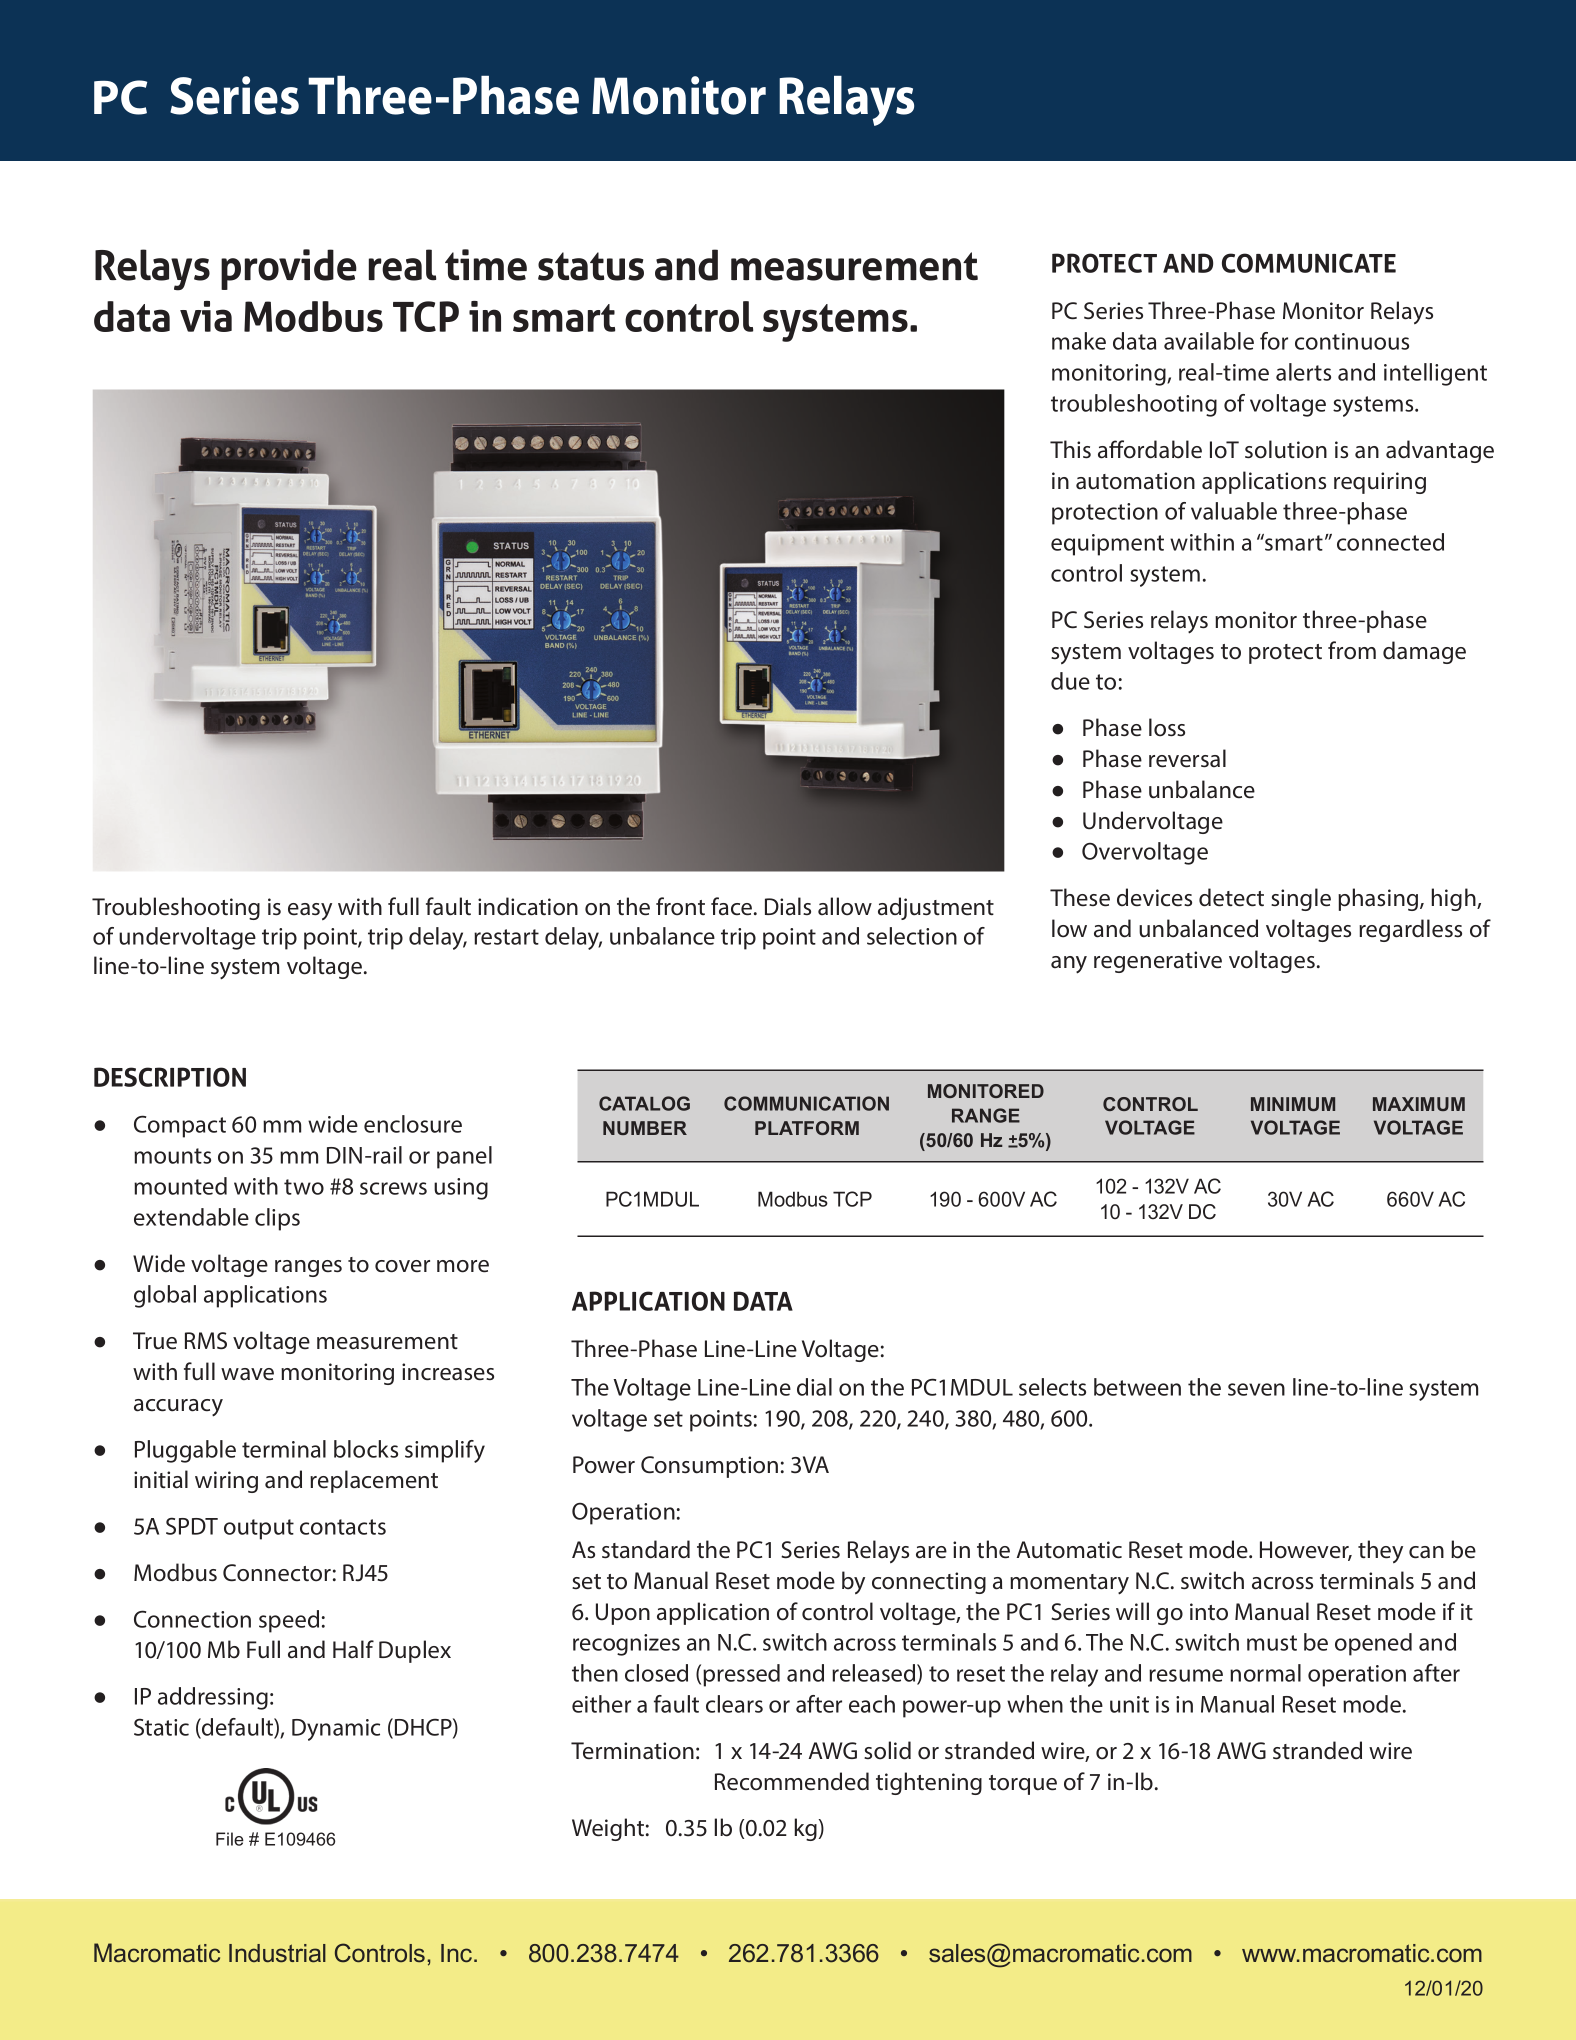 This page has width=1576, height=2040. What do you see at coordinates (277, 1953) in the page?
I see `Industrial` at bounding box center [277, 1953].
